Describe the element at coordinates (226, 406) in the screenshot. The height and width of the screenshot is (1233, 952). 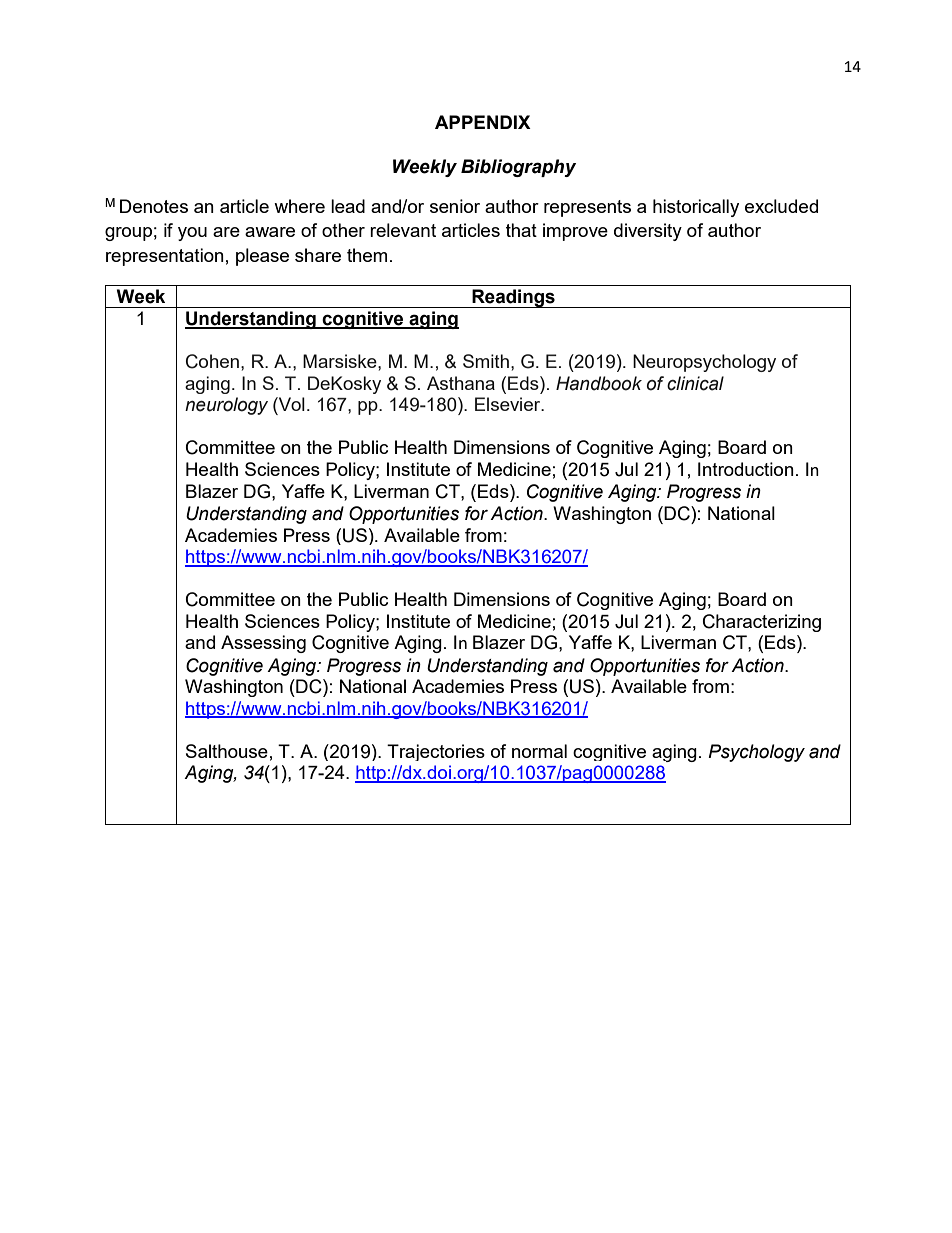
I see `neurology` at that location.
